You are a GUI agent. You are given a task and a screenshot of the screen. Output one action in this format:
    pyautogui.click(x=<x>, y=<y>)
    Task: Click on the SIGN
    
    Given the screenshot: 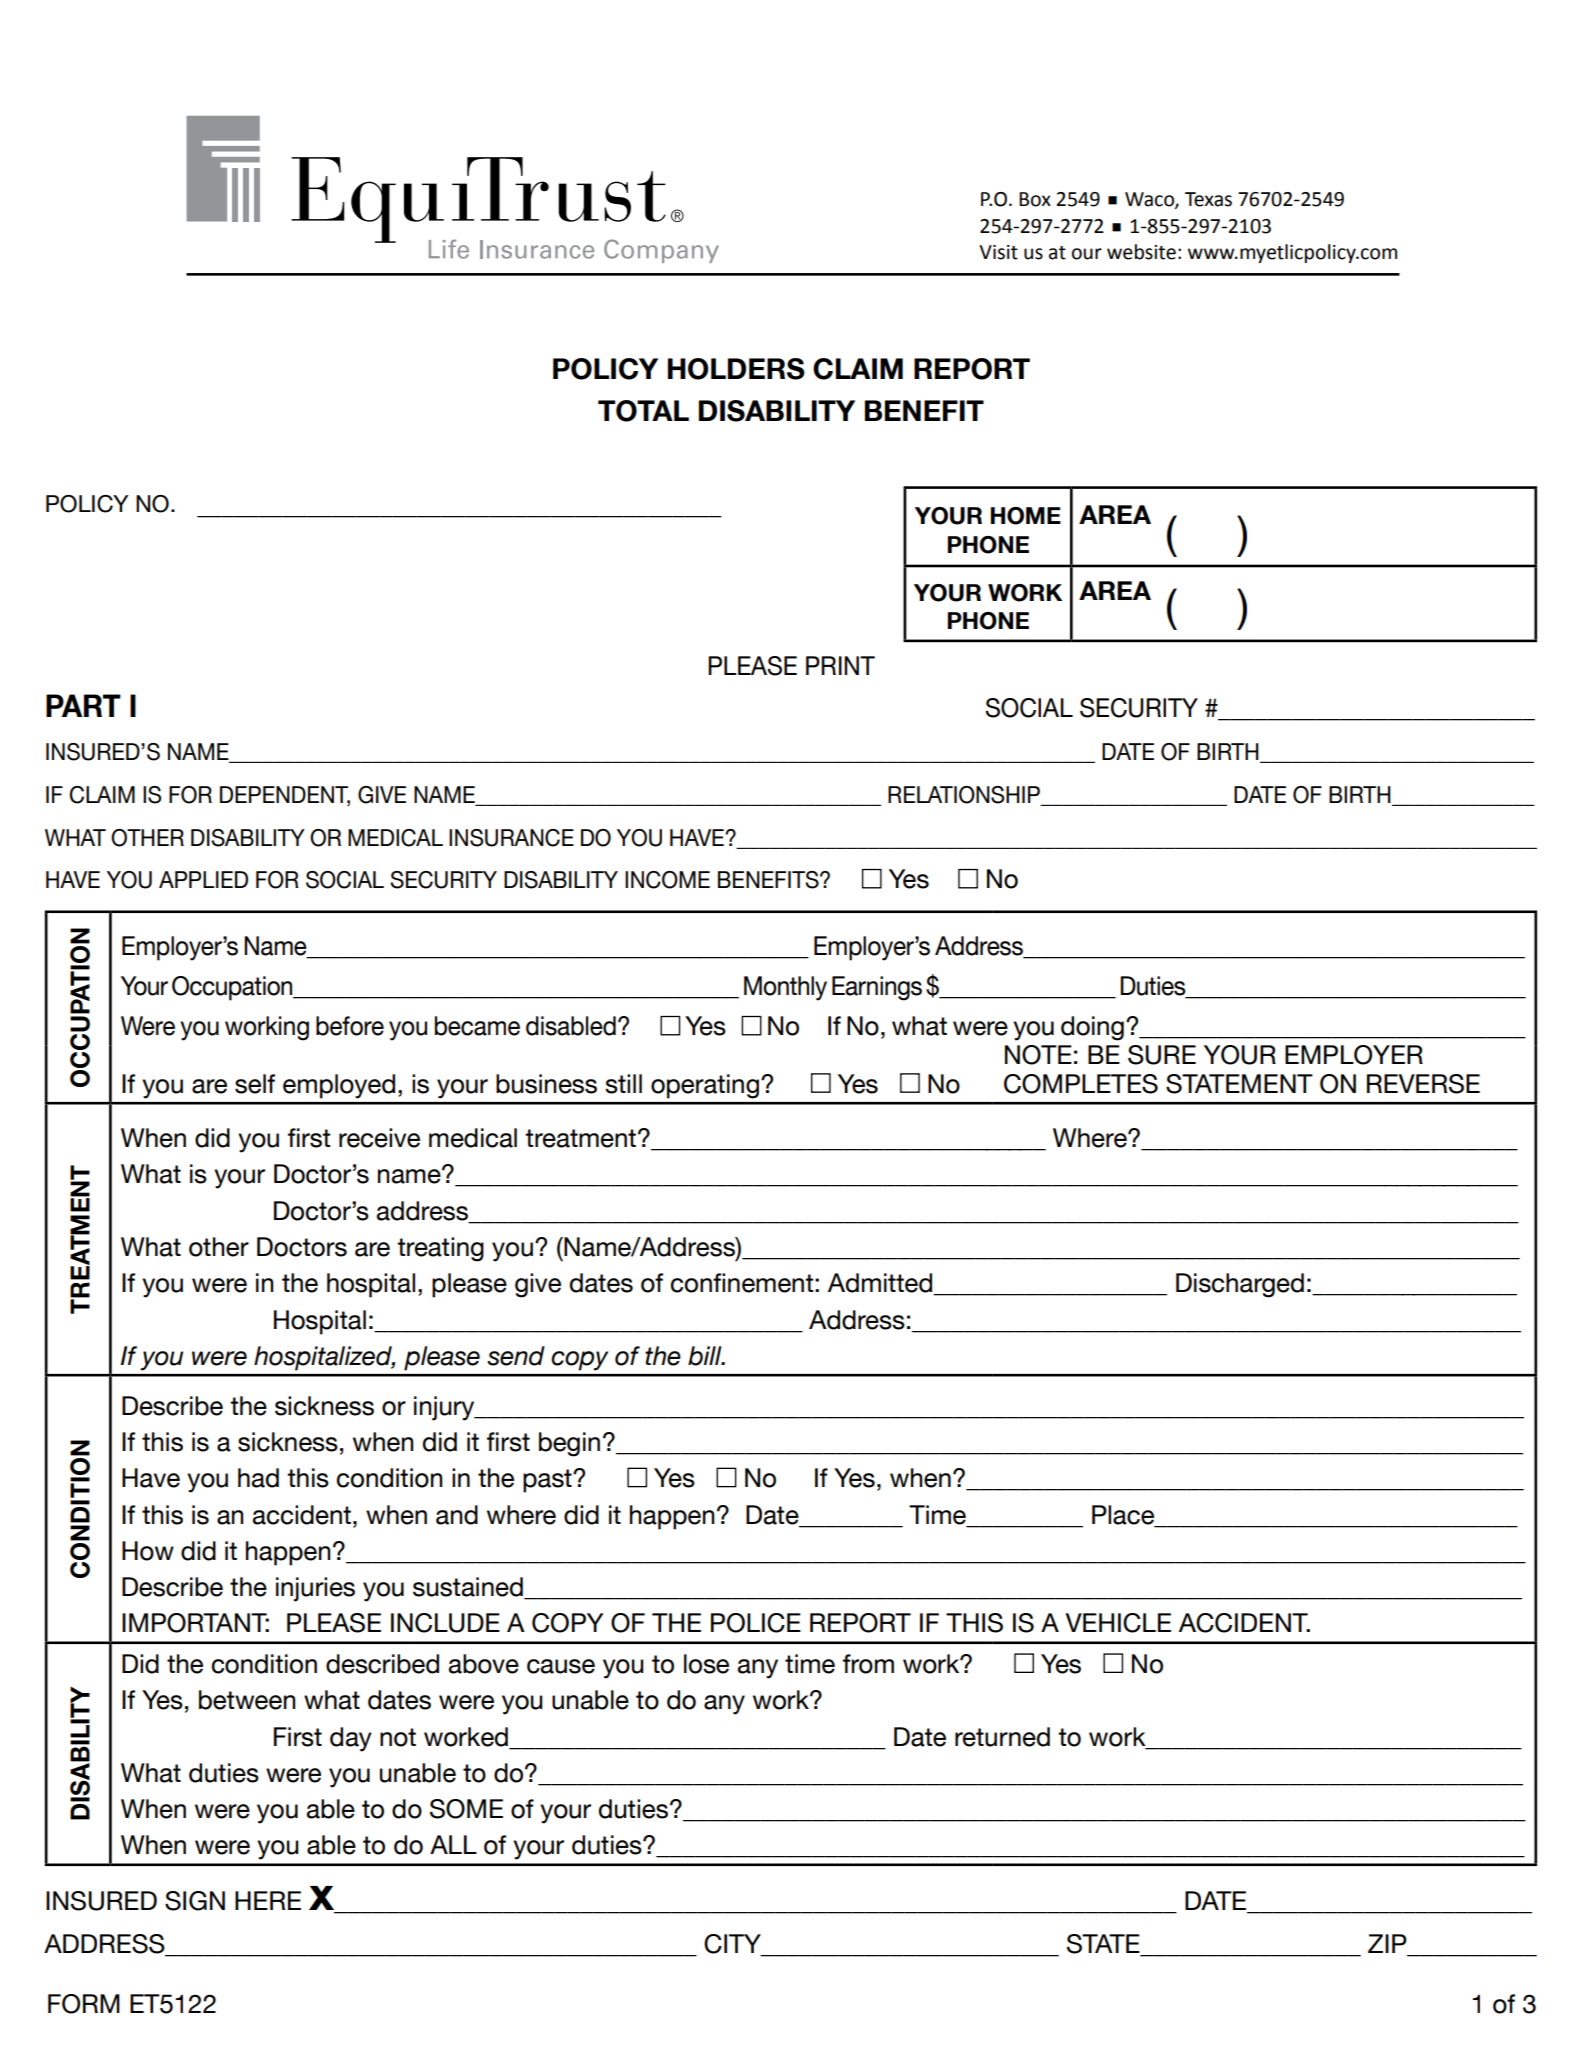 What is the action you would take?
    pyautogui.click(x=195, y=1901)
